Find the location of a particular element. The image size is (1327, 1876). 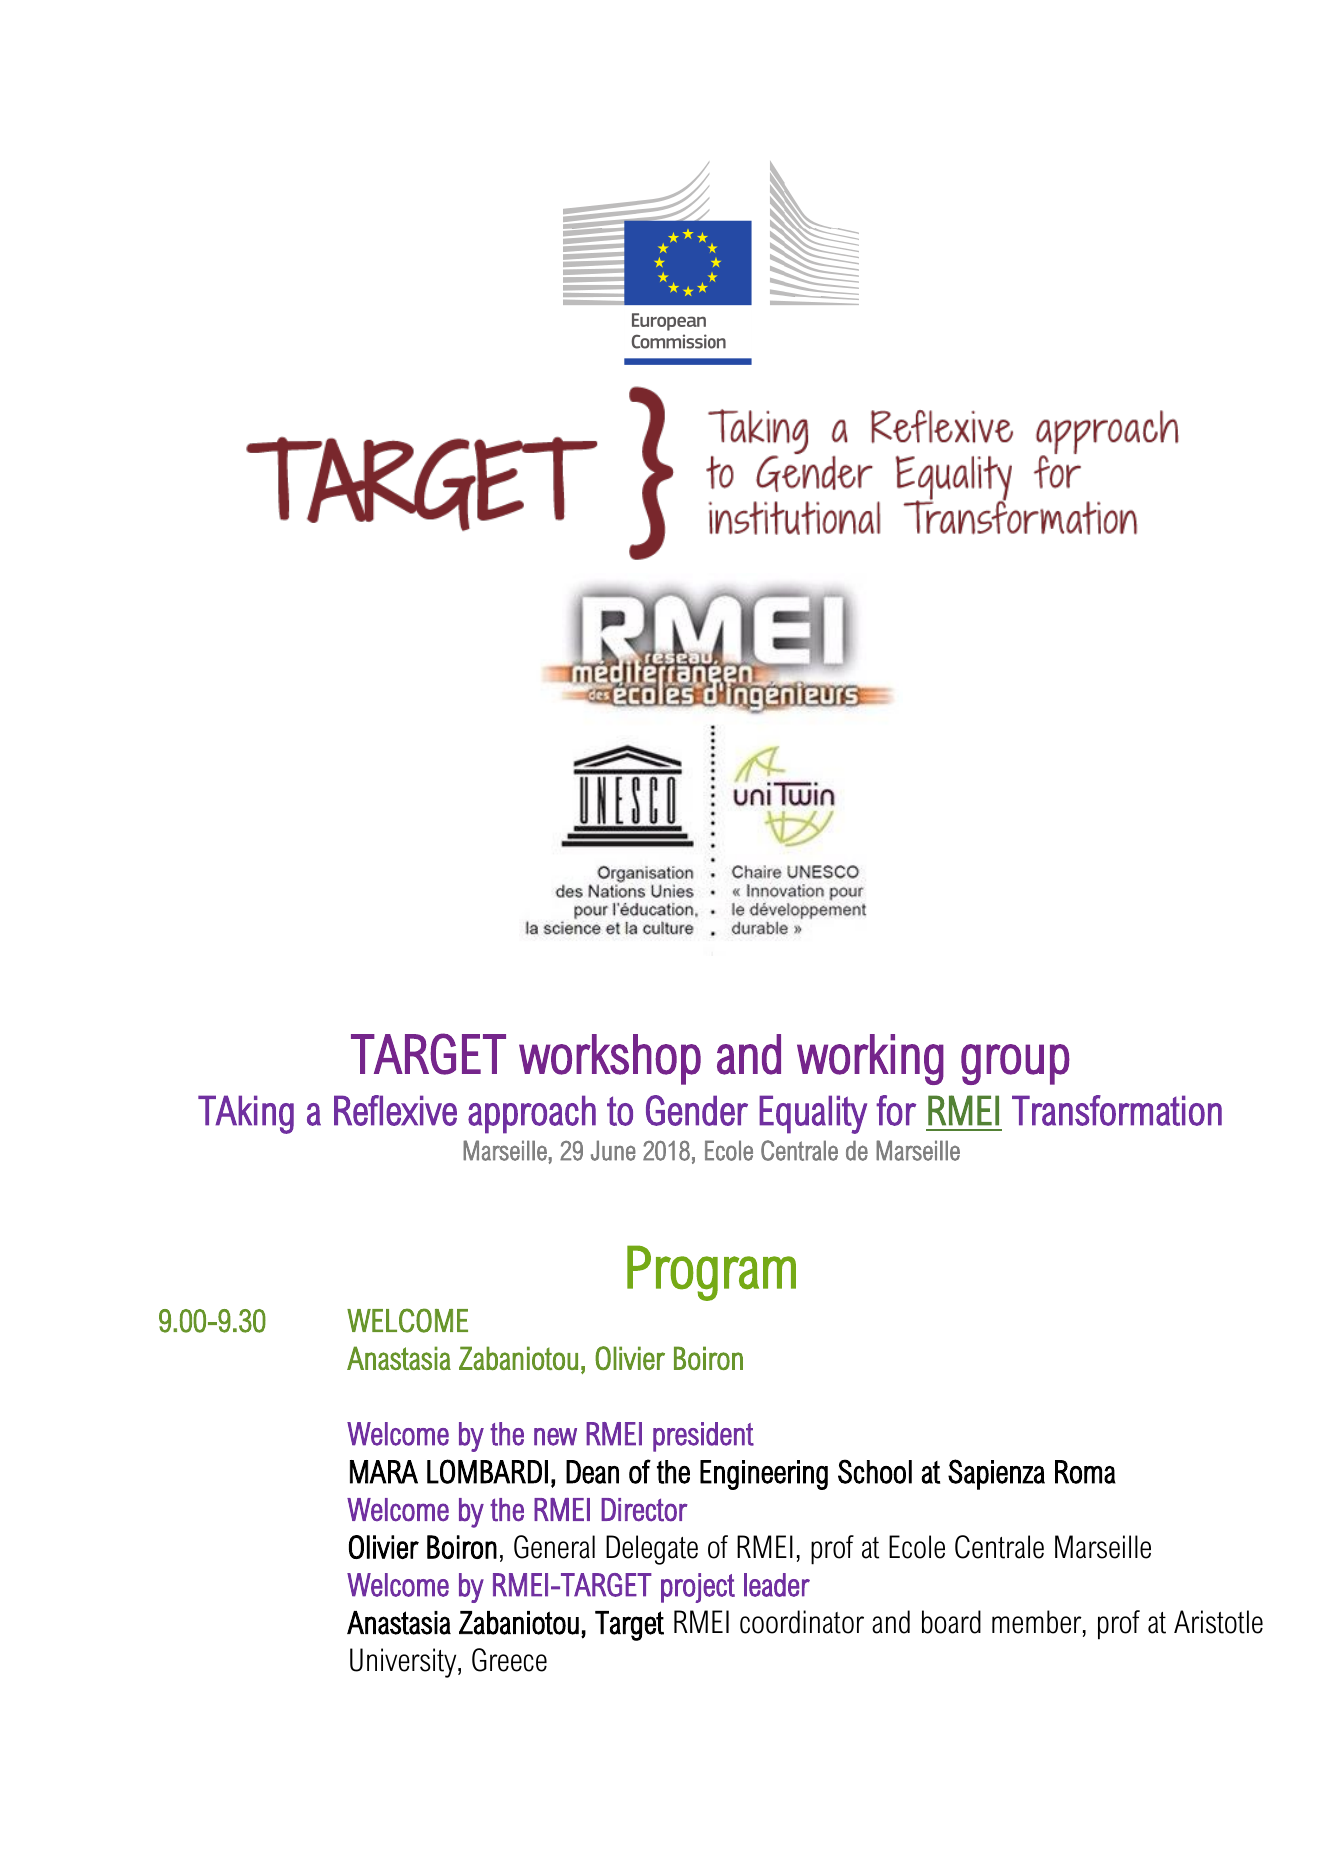

approach is located at coordinates (532, 1114).
